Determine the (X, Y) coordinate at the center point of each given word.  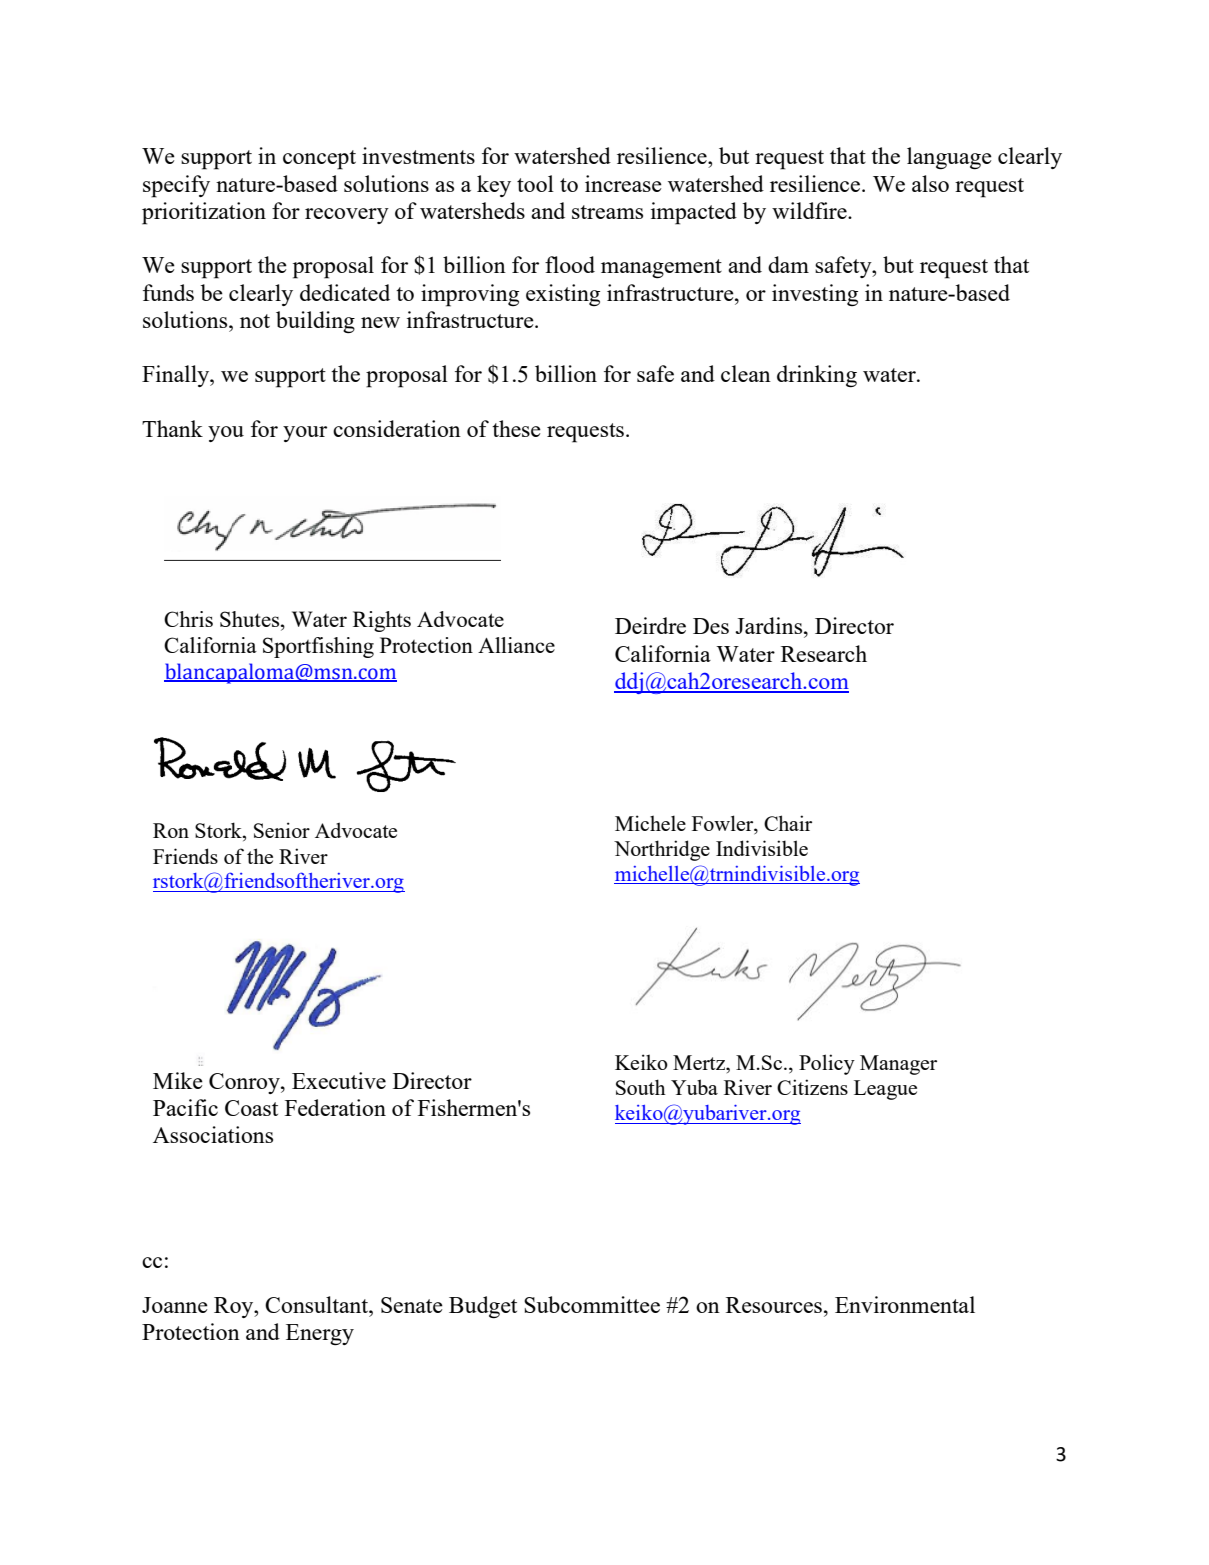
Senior (282, 830)
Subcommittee (592, 1304)
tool (535, 183)
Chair (788, 823)
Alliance (516, 645)
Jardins (770, 625)
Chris (188, 619)
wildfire (810, 210)
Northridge (662, 850)
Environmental (905, 1304)
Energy (320, 1334)
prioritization (204, 213)
